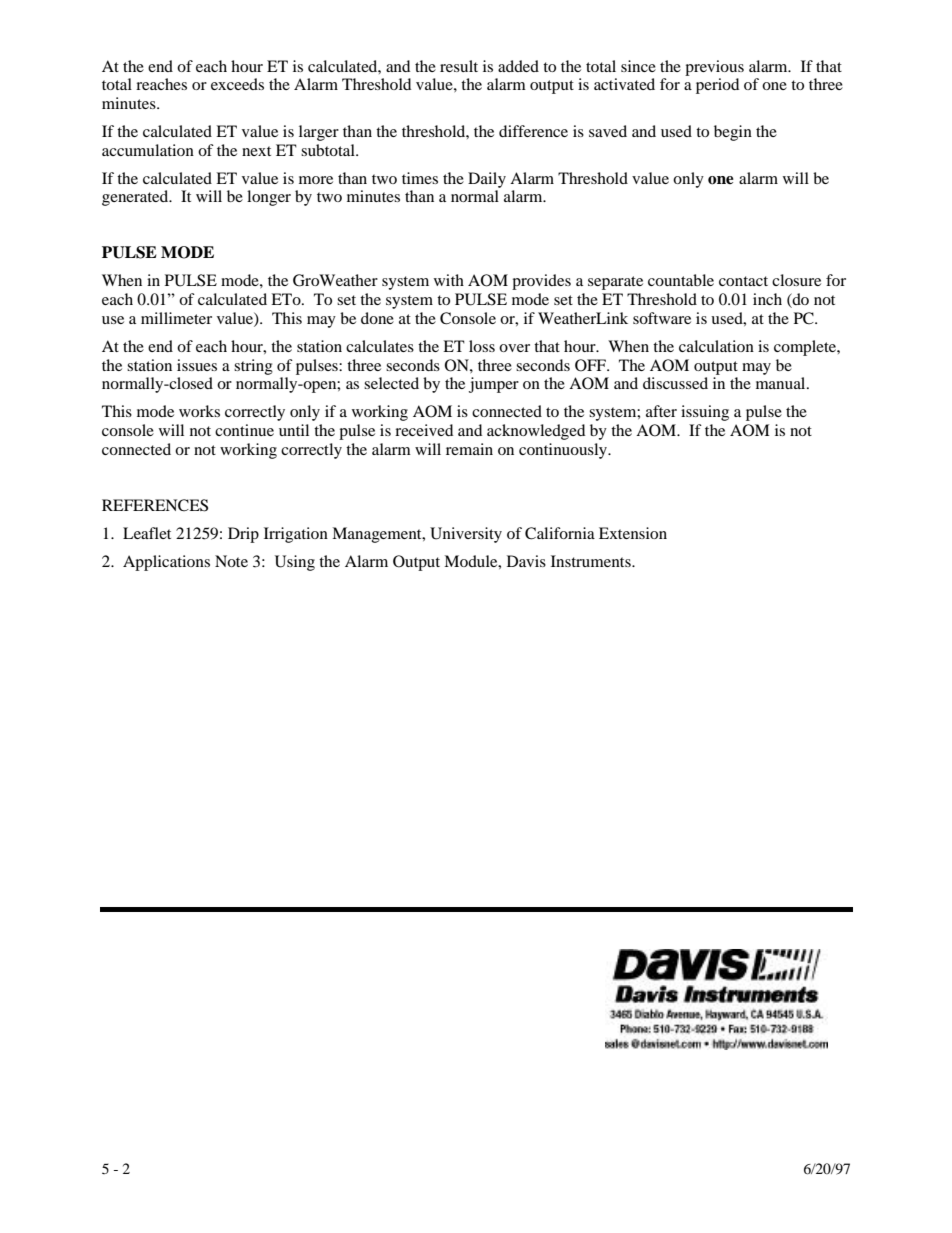 This screenshot has height=1233, width=952. What do you see at coordinates (244, 430) in the screenshot?
I see `continue` at bounding box center [244, 430].
